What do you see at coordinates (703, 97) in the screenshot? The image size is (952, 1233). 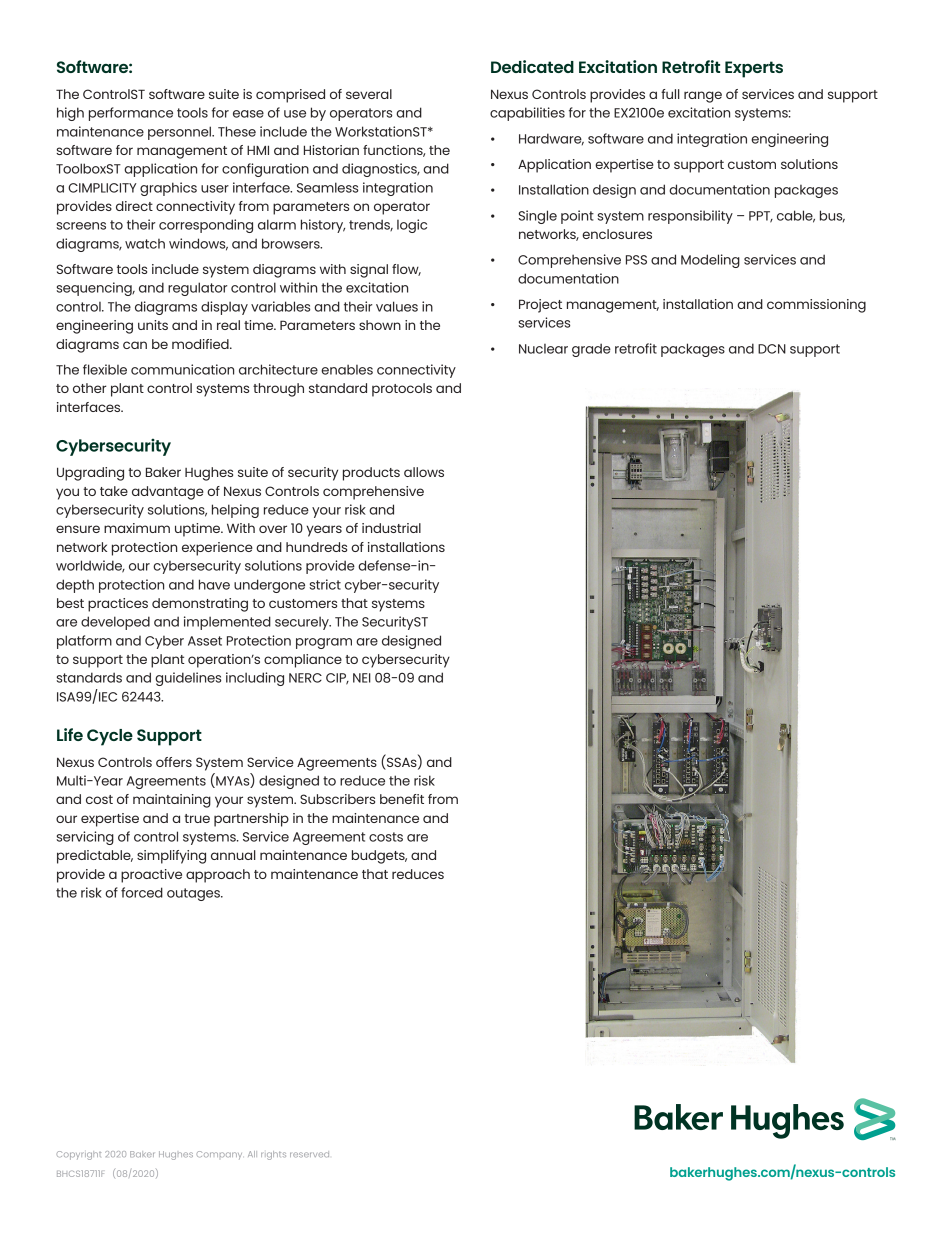 I see `range` at bounding box center [703, 97].
